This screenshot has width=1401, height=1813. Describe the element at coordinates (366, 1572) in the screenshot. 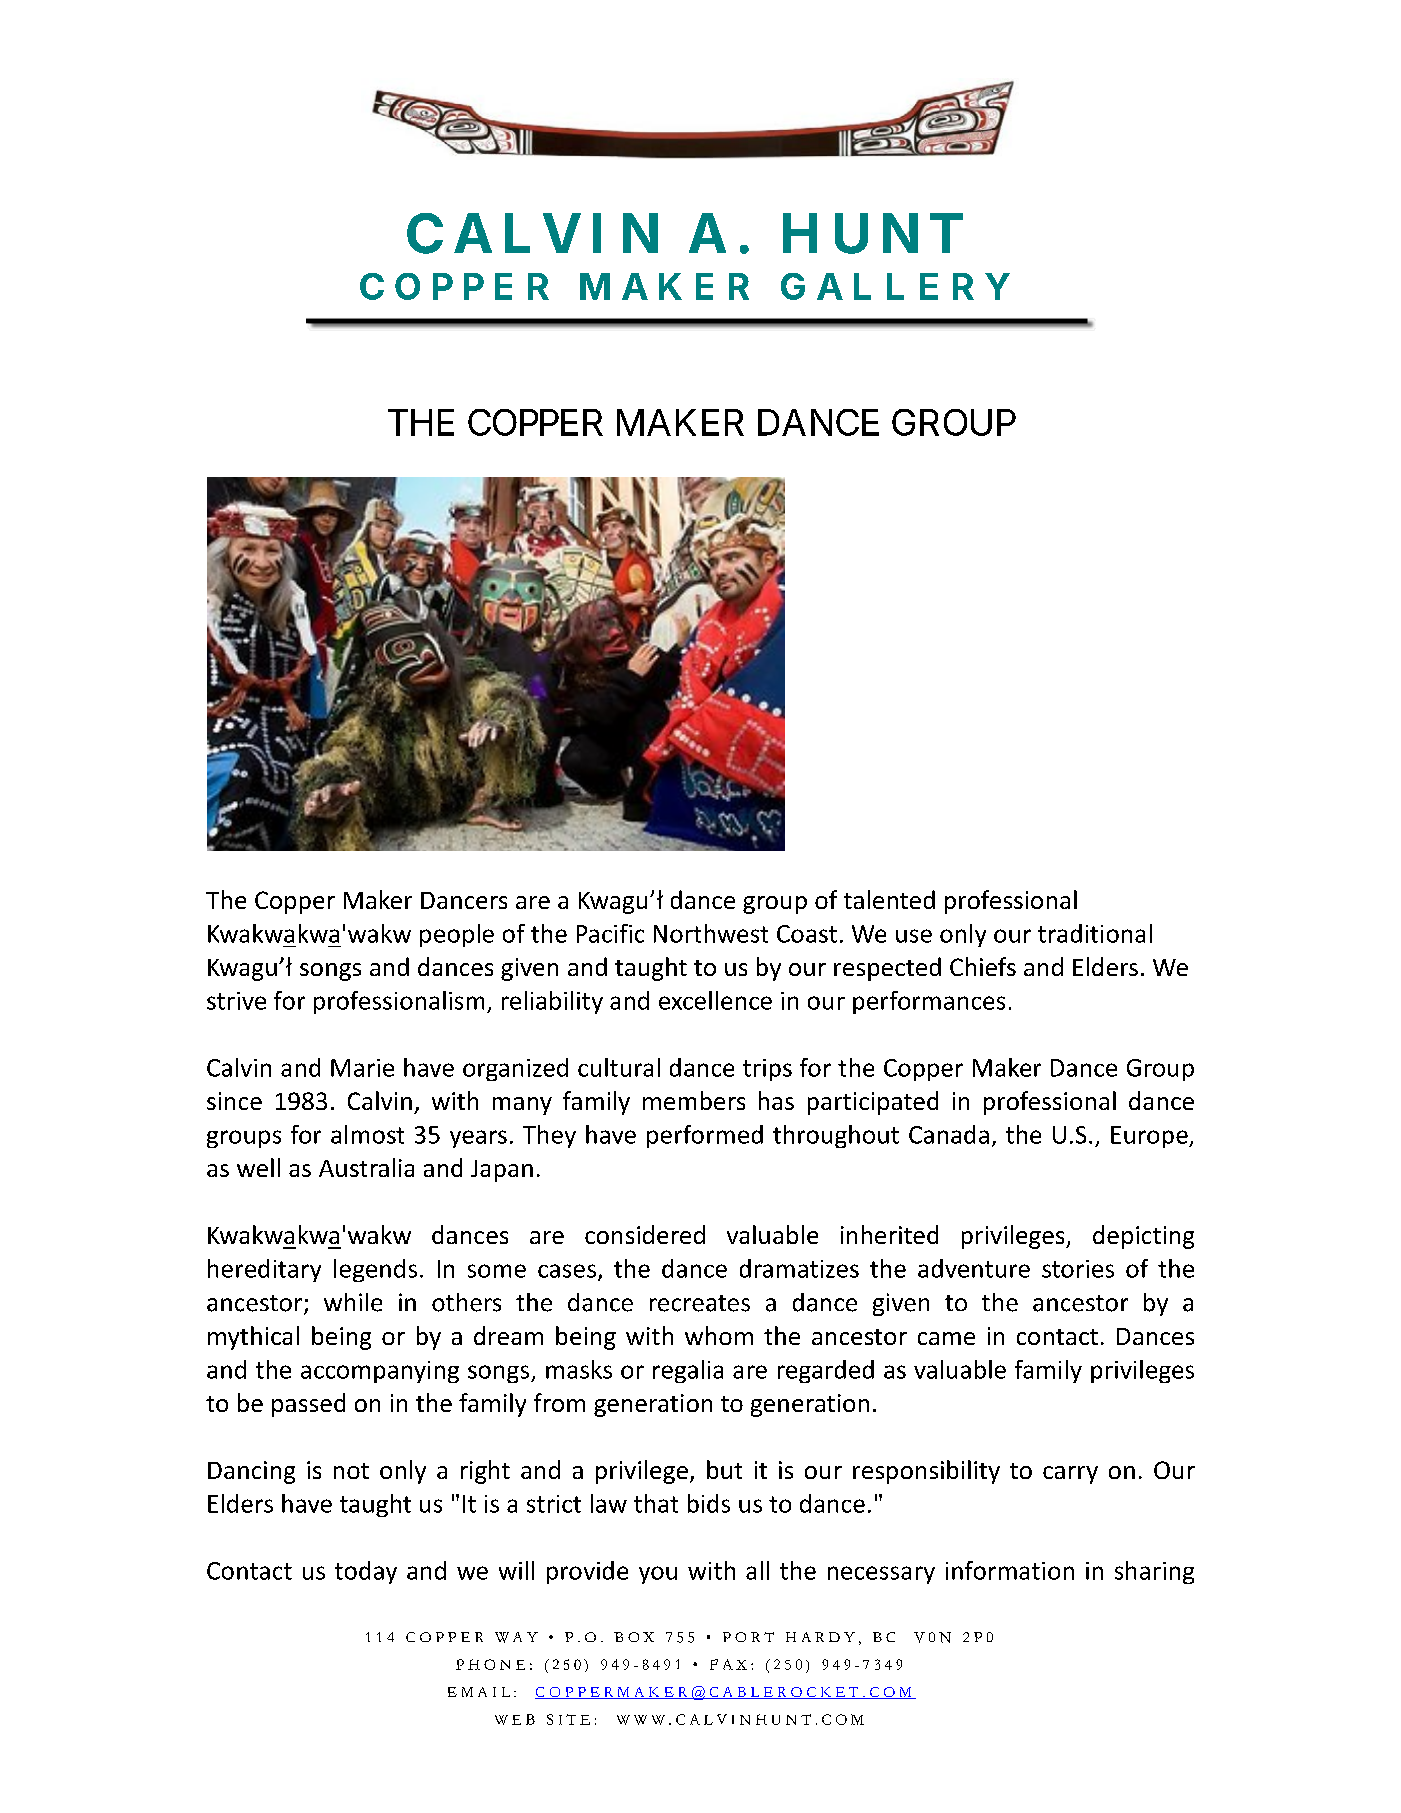

I see `today` at that location.
